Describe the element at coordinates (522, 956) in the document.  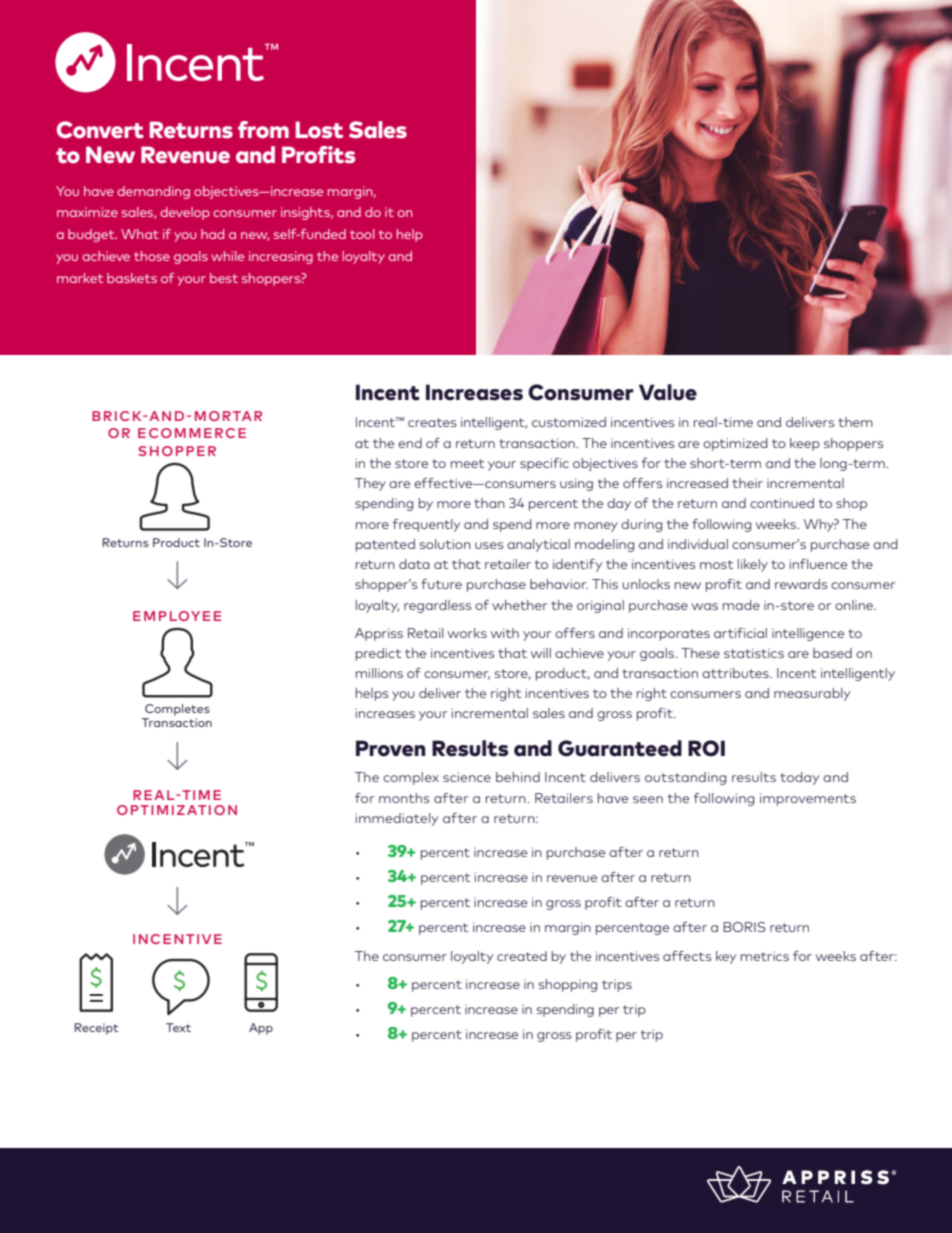
I see `created` at that location.
